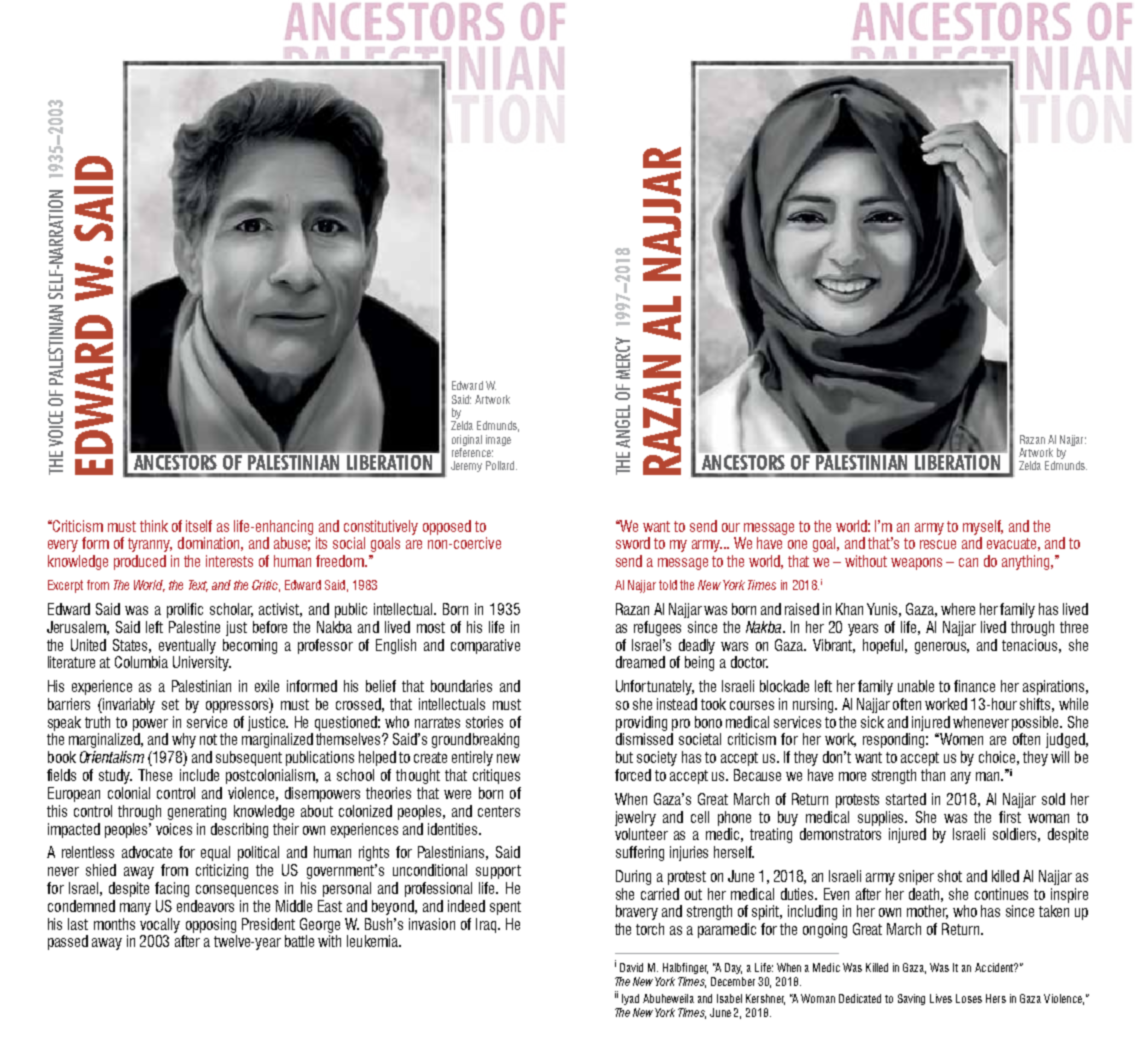 Image resolution: width=1136 pixels, height=1064 pixels. What do you see at coordinates (933, 775) in the screenshot?
I see `than` at bounding box center [933, 775].
